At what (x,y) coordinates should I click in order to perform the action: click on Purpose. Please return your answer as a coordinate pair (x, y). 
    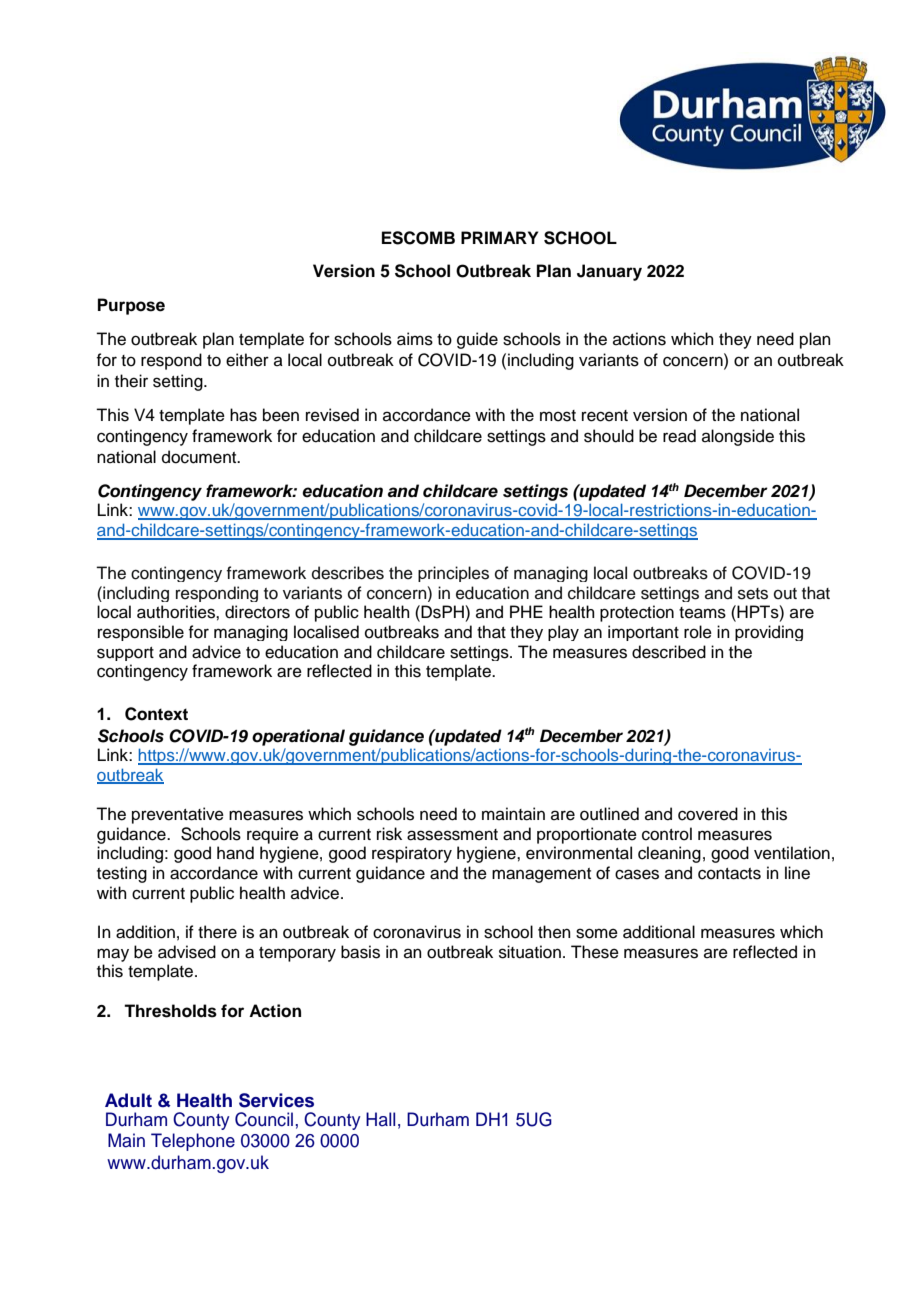
    Looking at the image, I should click on (131, 306).
